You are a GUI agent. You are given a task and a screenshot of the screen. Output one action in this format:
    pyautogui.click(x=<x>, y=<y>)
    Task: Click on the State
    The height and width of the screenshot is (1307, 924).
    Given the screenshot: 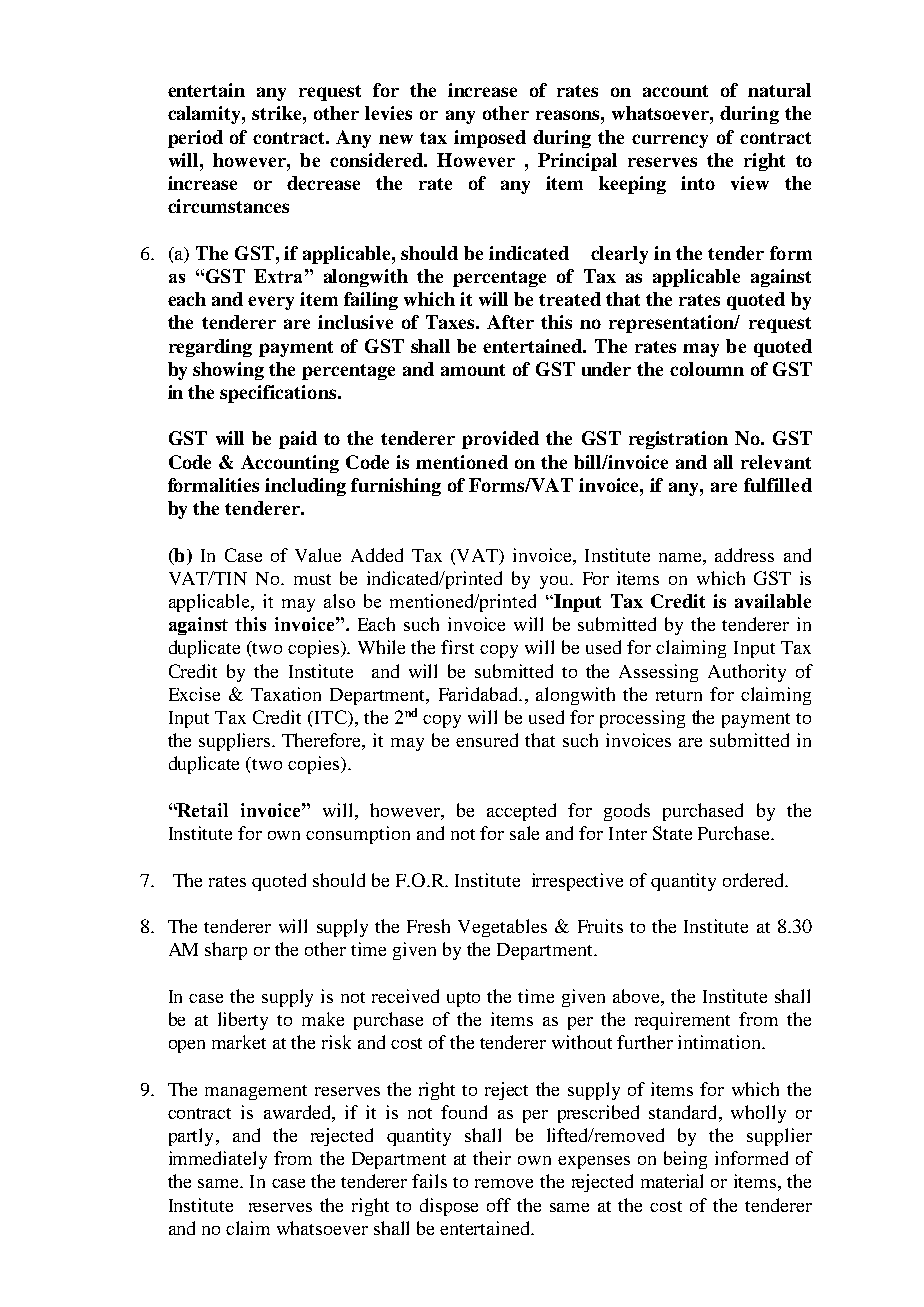 What is the action you would take?
    pyautogui.click(x=672, y=833)
